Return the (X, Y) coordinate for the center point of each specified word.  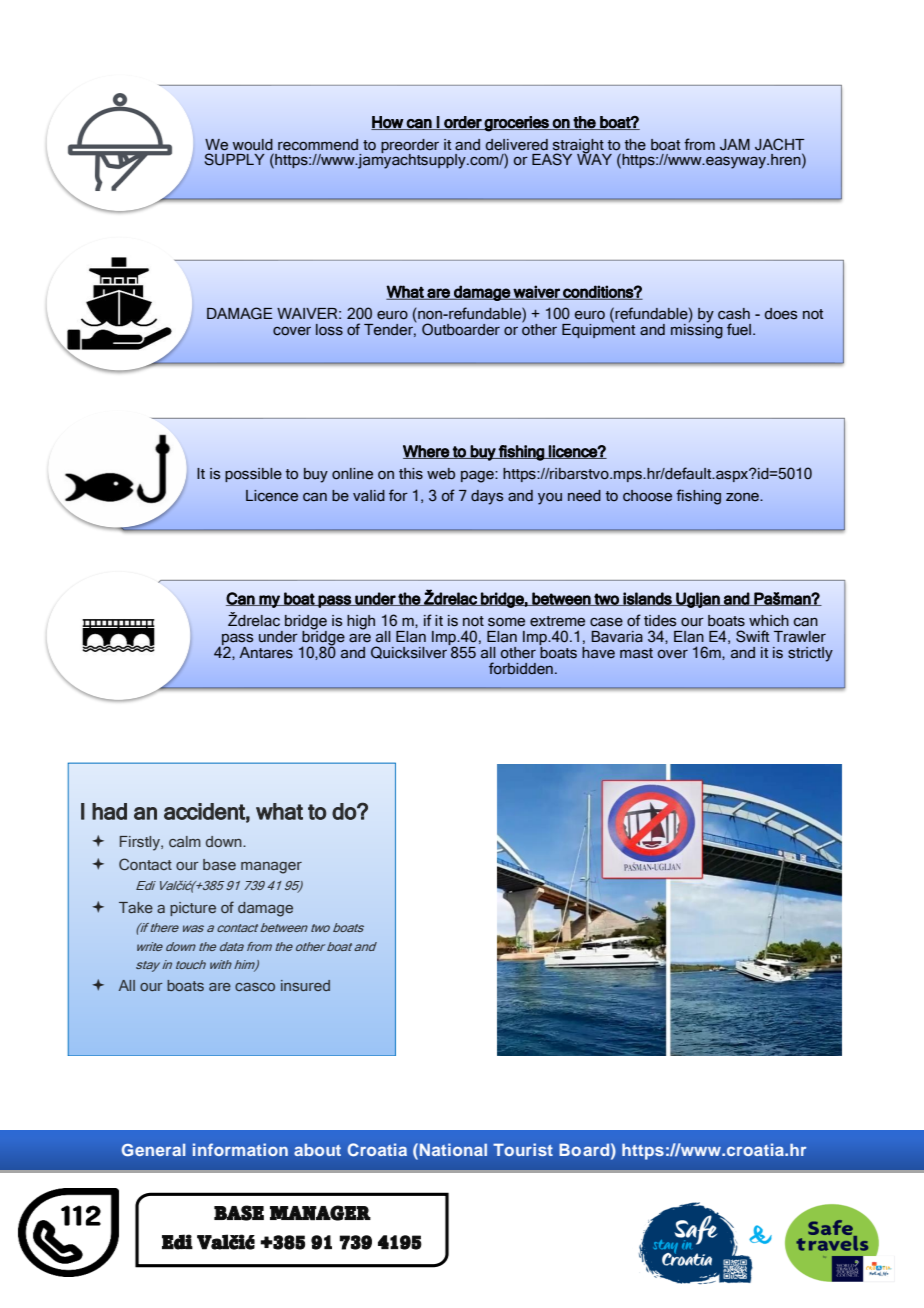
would (253, 145)
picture (193, 909)
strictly (810, 654)
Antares (266, 652)
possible (253, 475)
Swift (753, 636)
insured (305, 985)
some (506, 622)
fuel (739, 329)
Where (427, 452)
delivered (517, 145)
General (154, 1149)
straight (578, 147)
